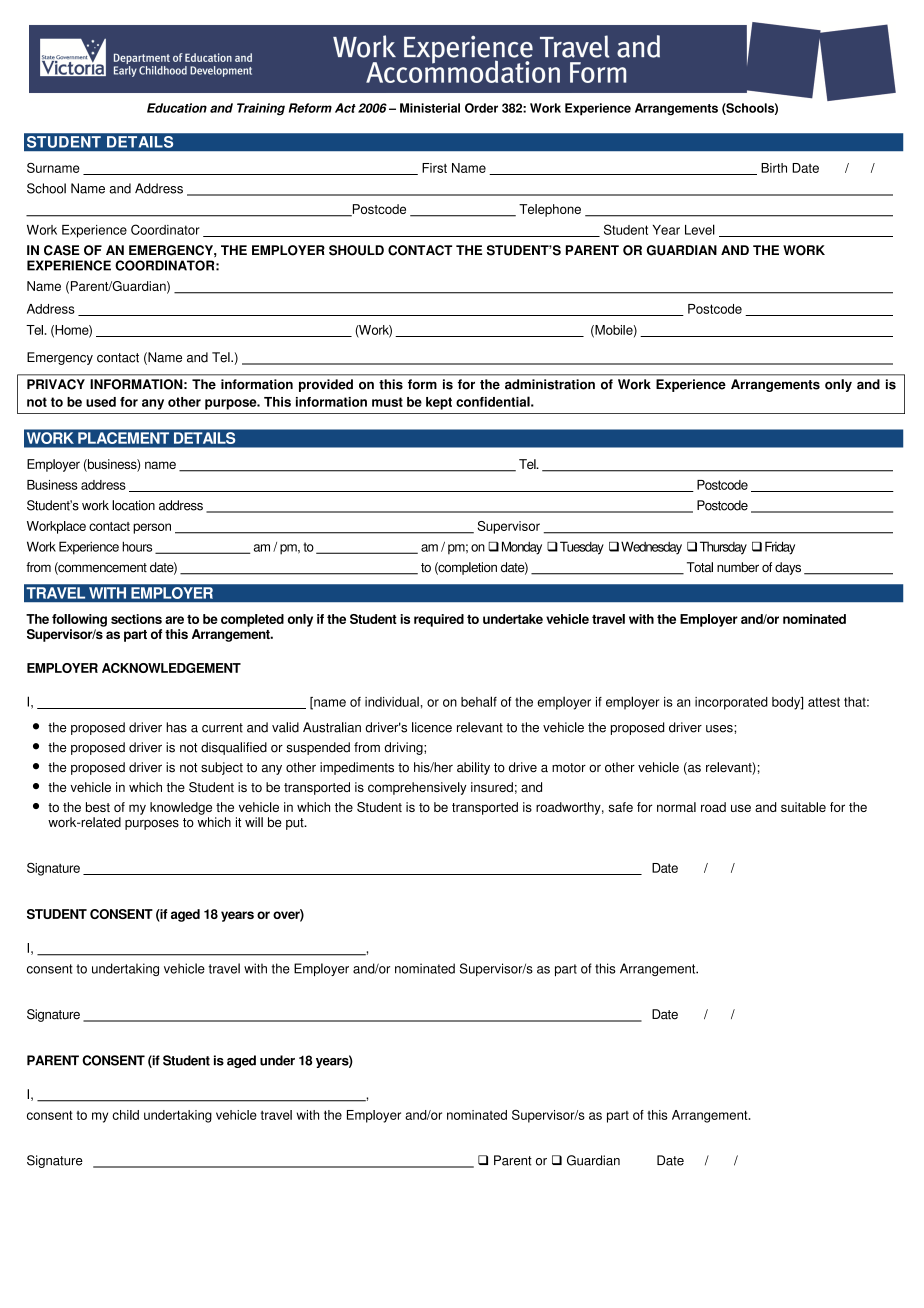 This image has width=924, height=1308. Describe the element at coordinates (522, 548) in the image. I see `Monday` at that location.
